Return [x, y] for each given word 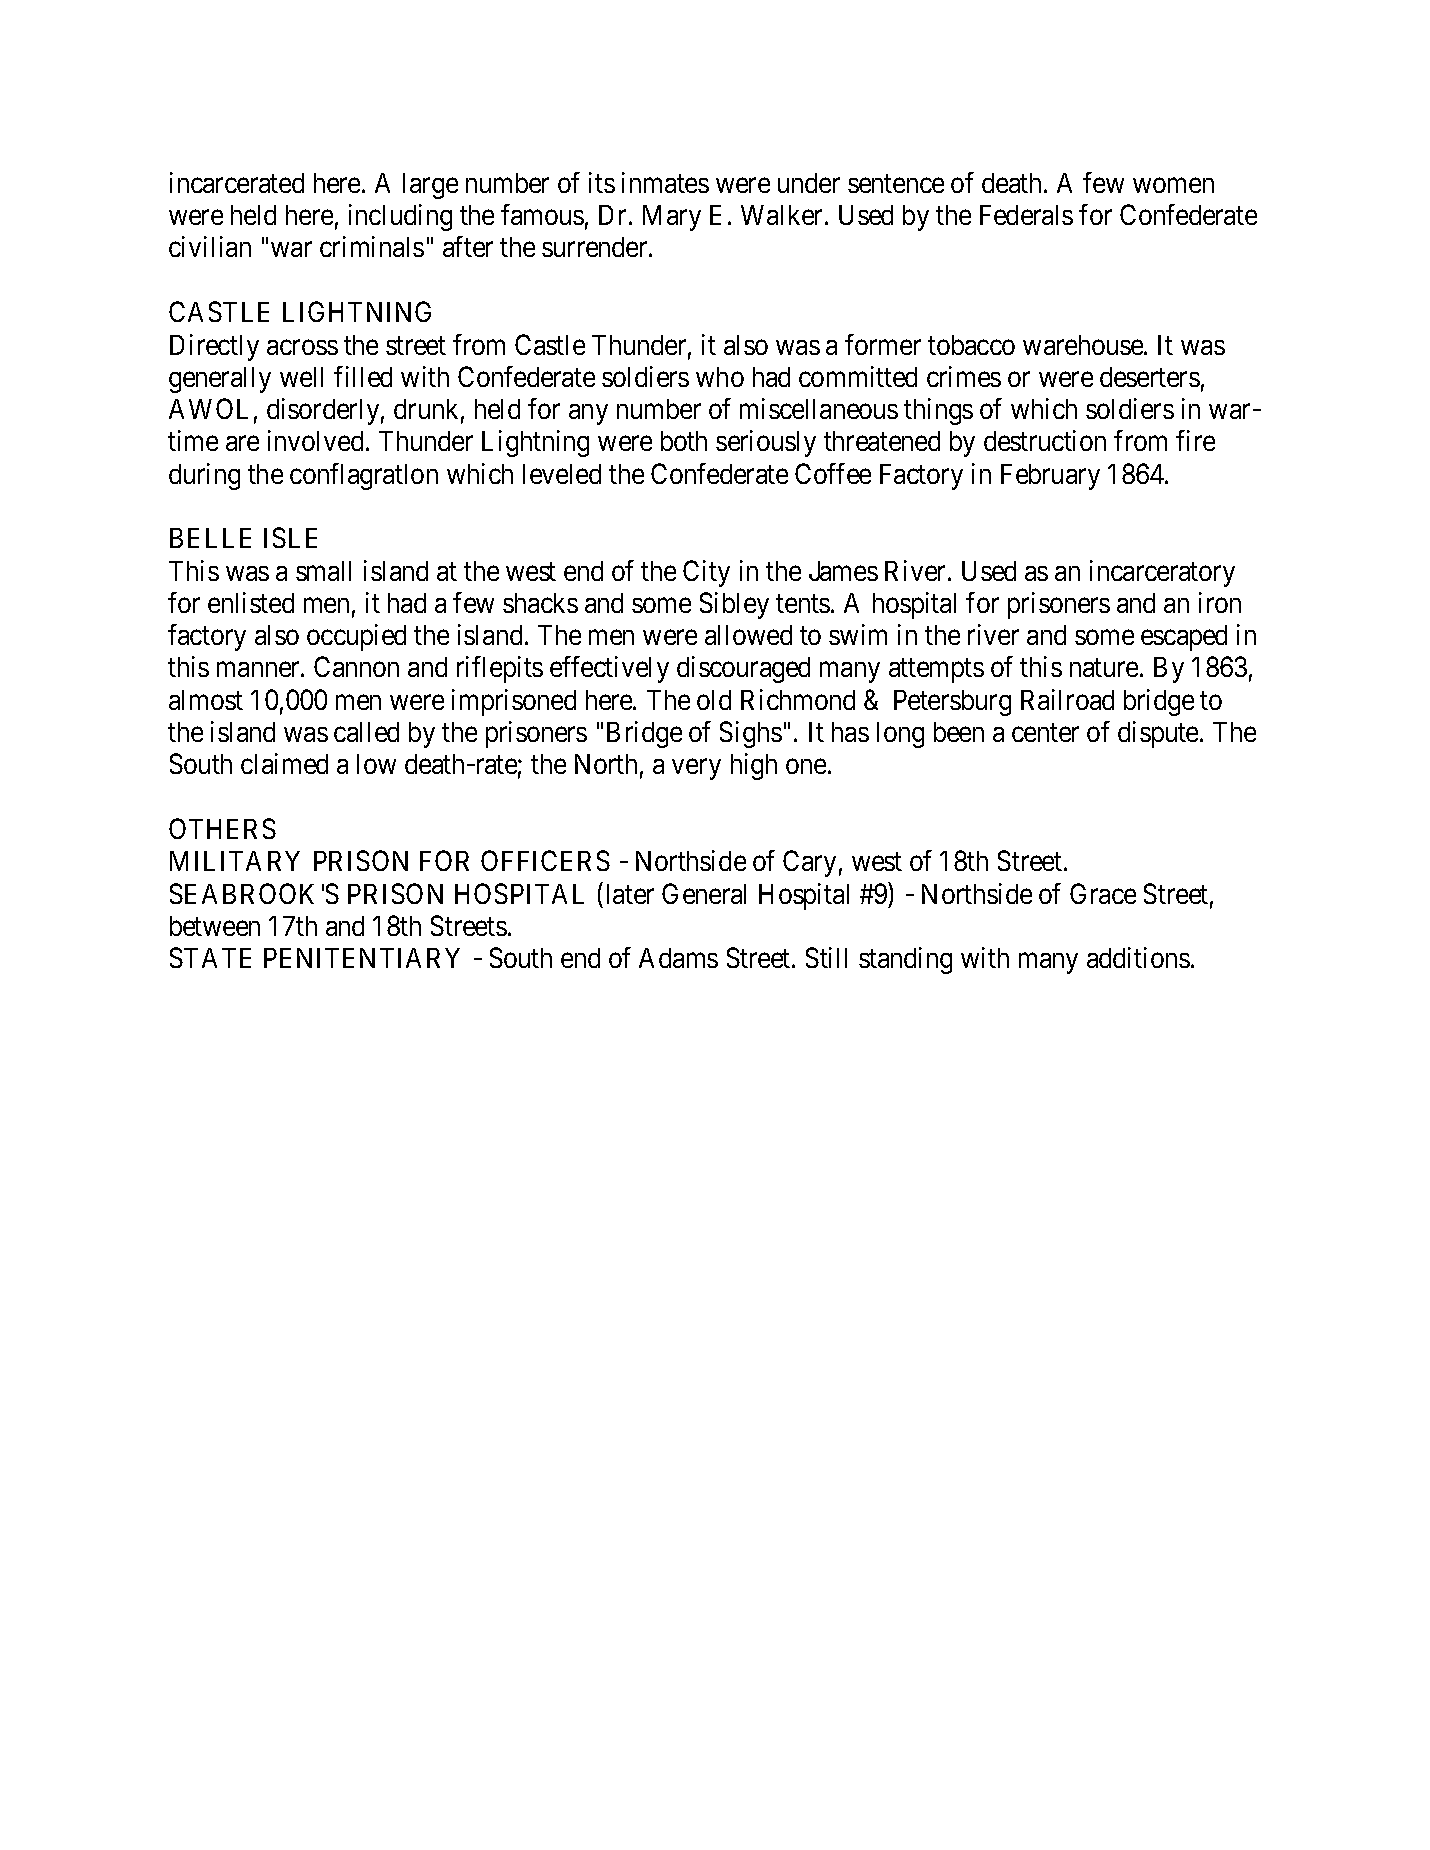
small [323, 571]
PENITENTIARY [362, 958]
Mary [672, 218]
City [706, 573]
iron [1220, 602]
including [400, 217]
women [1173, 185]
